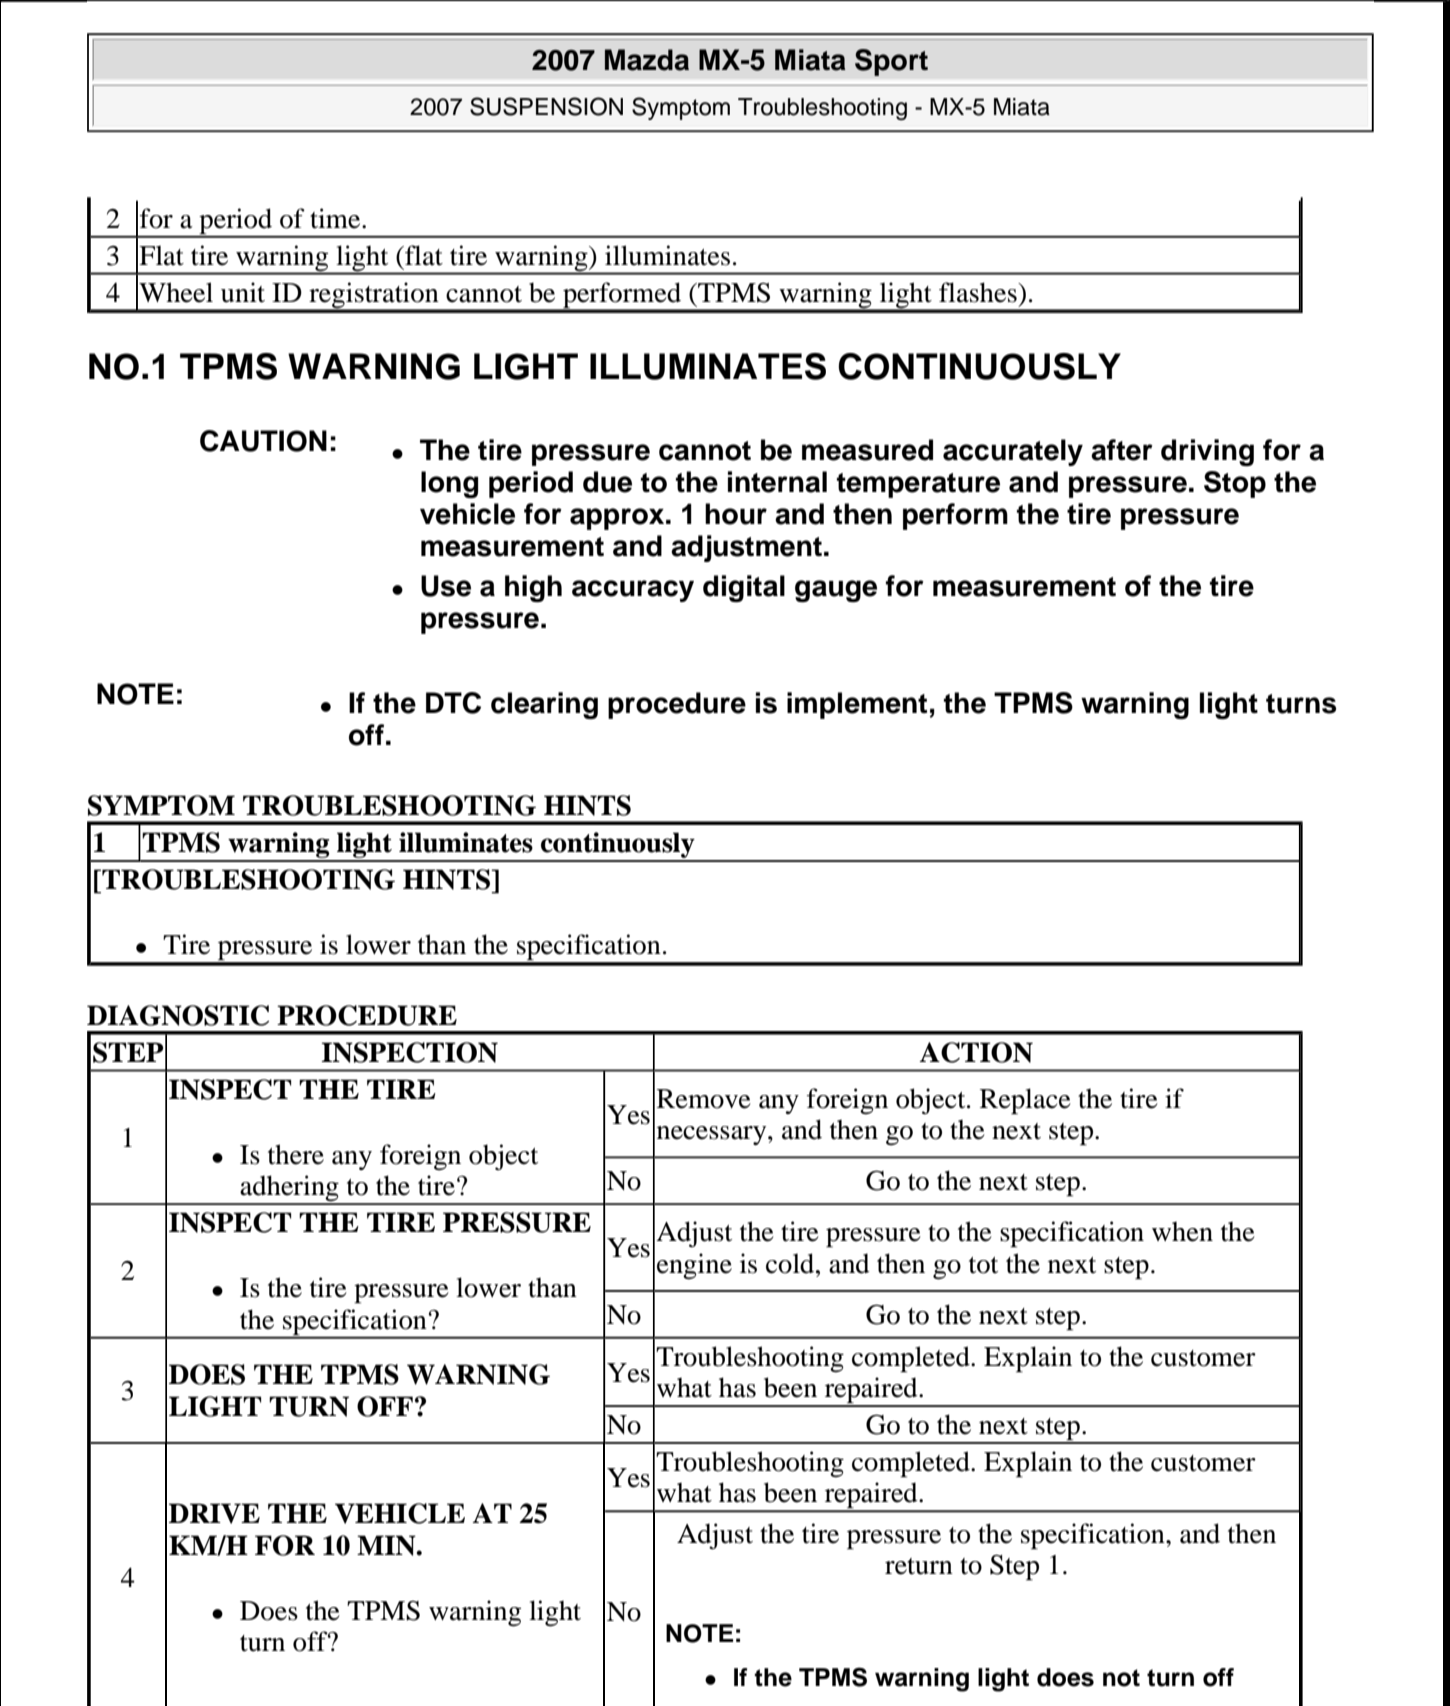 The image size is (1450, 1706). What do you see at coordinates (694, 1266) in the document?
I see `engine` at bounding box center [694, 1266].
